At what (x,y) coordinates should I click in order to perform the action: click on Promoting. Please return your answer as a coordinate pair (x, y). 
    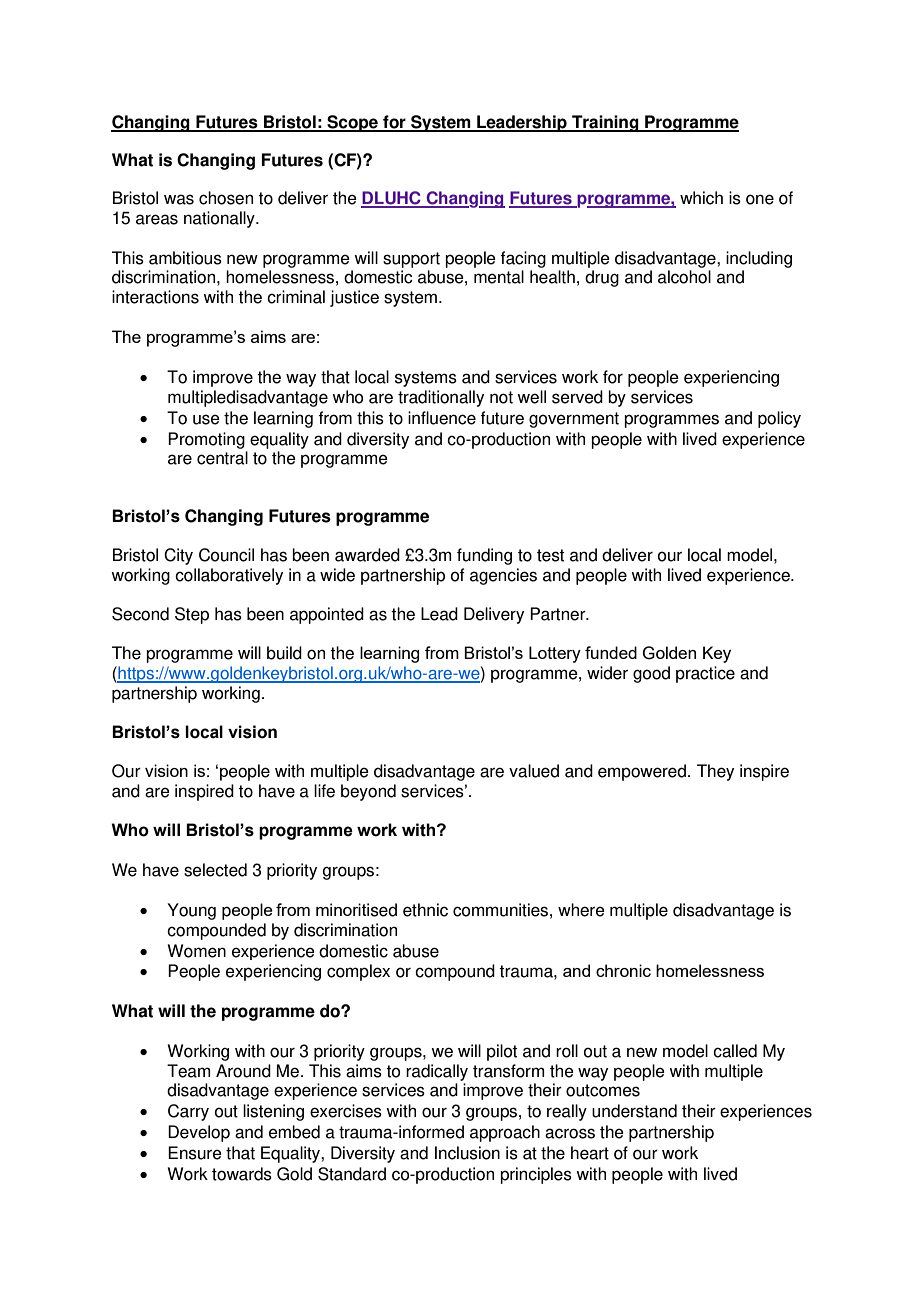
    Looking at the image, I should click on (206, 440).
